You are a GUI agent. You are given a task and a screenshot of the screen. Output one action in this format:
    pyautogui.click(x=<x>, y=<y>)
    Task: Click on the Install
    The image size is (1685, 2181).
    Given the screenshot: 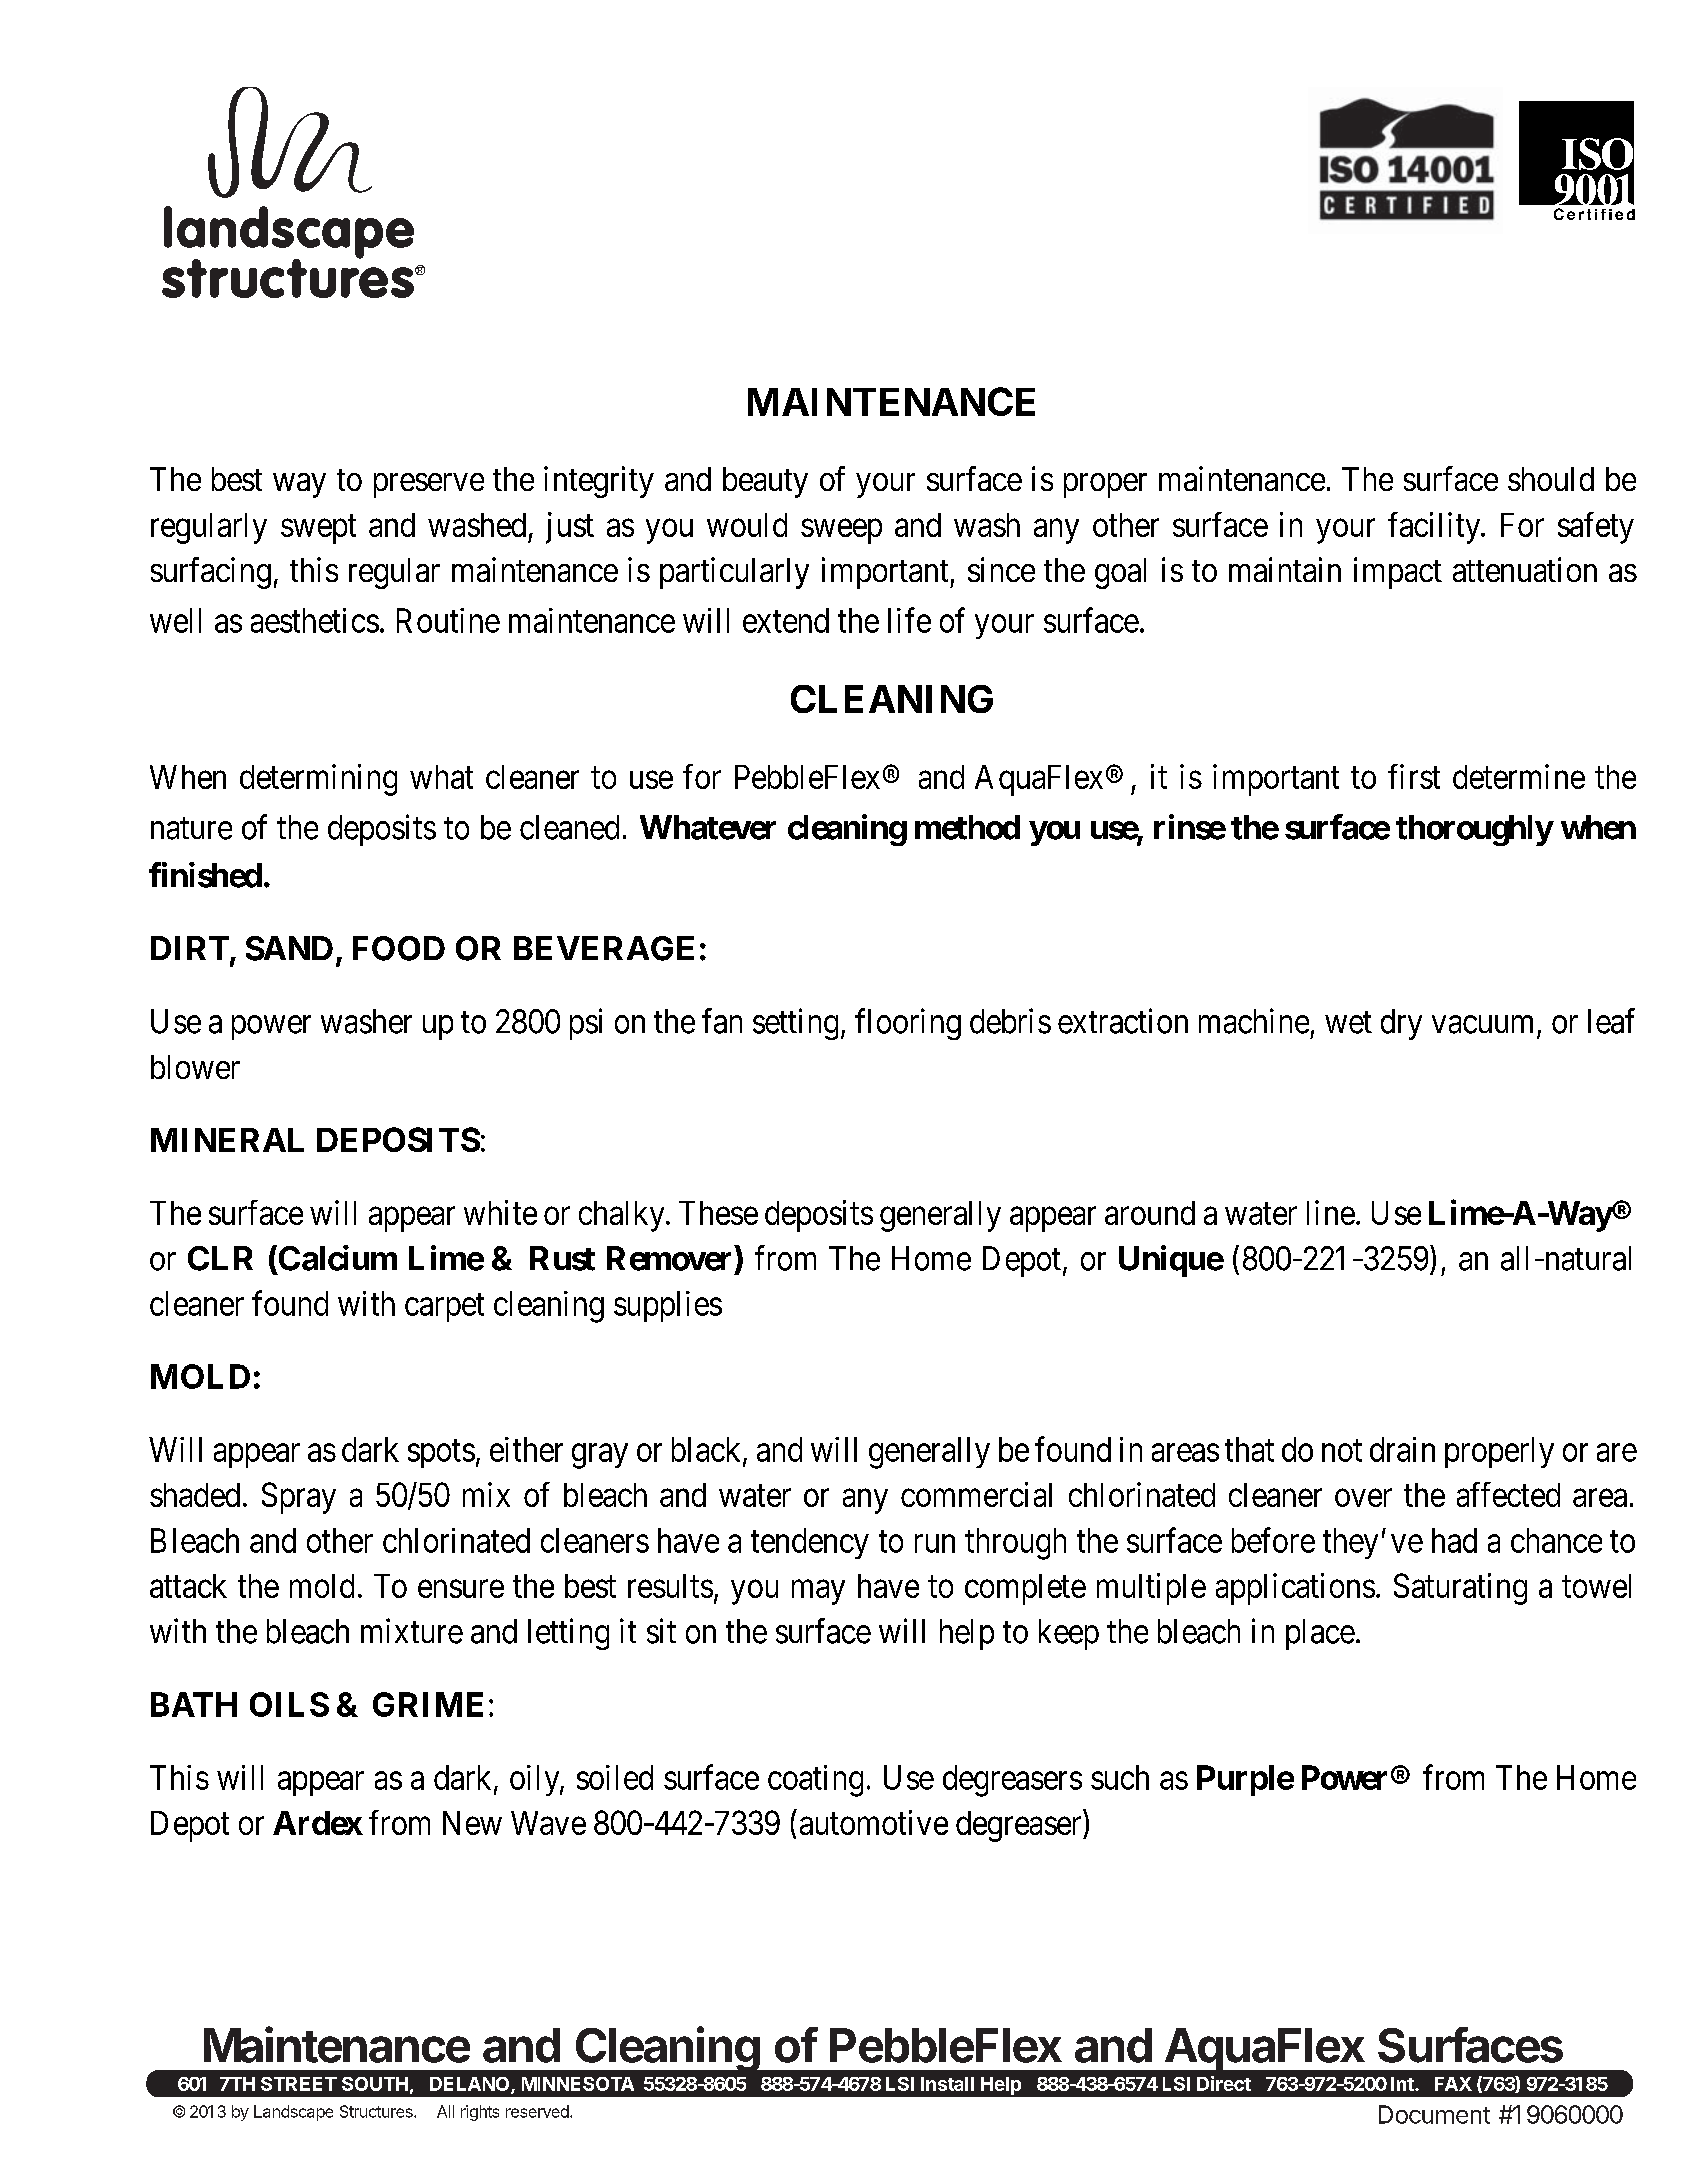 What is the action you would take?
    pyautogui.click(x=947, y=2084)
